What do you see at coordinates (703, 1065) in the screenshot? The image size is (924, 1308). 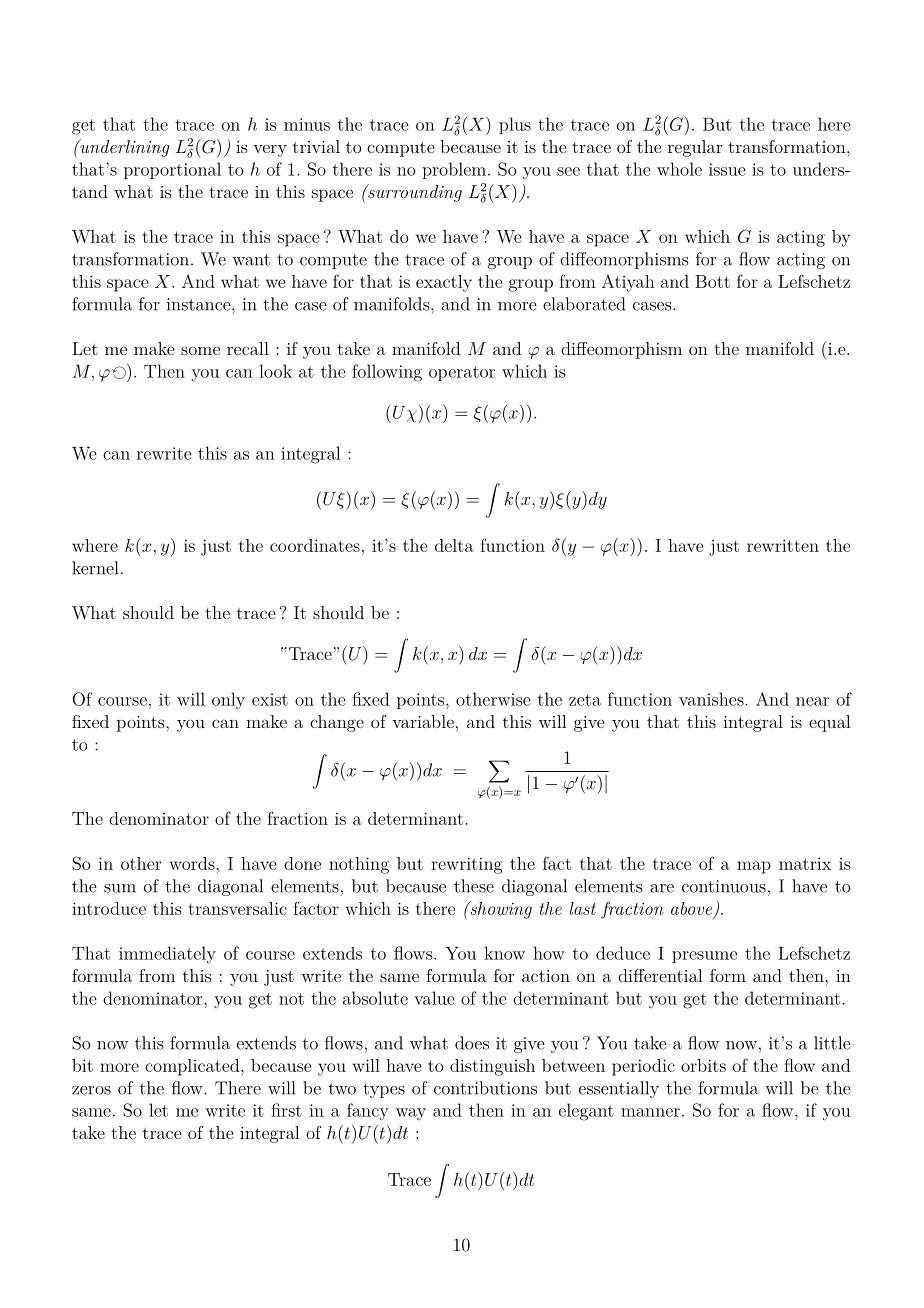 I see `orbits` at bounding box center [703, 1065].
